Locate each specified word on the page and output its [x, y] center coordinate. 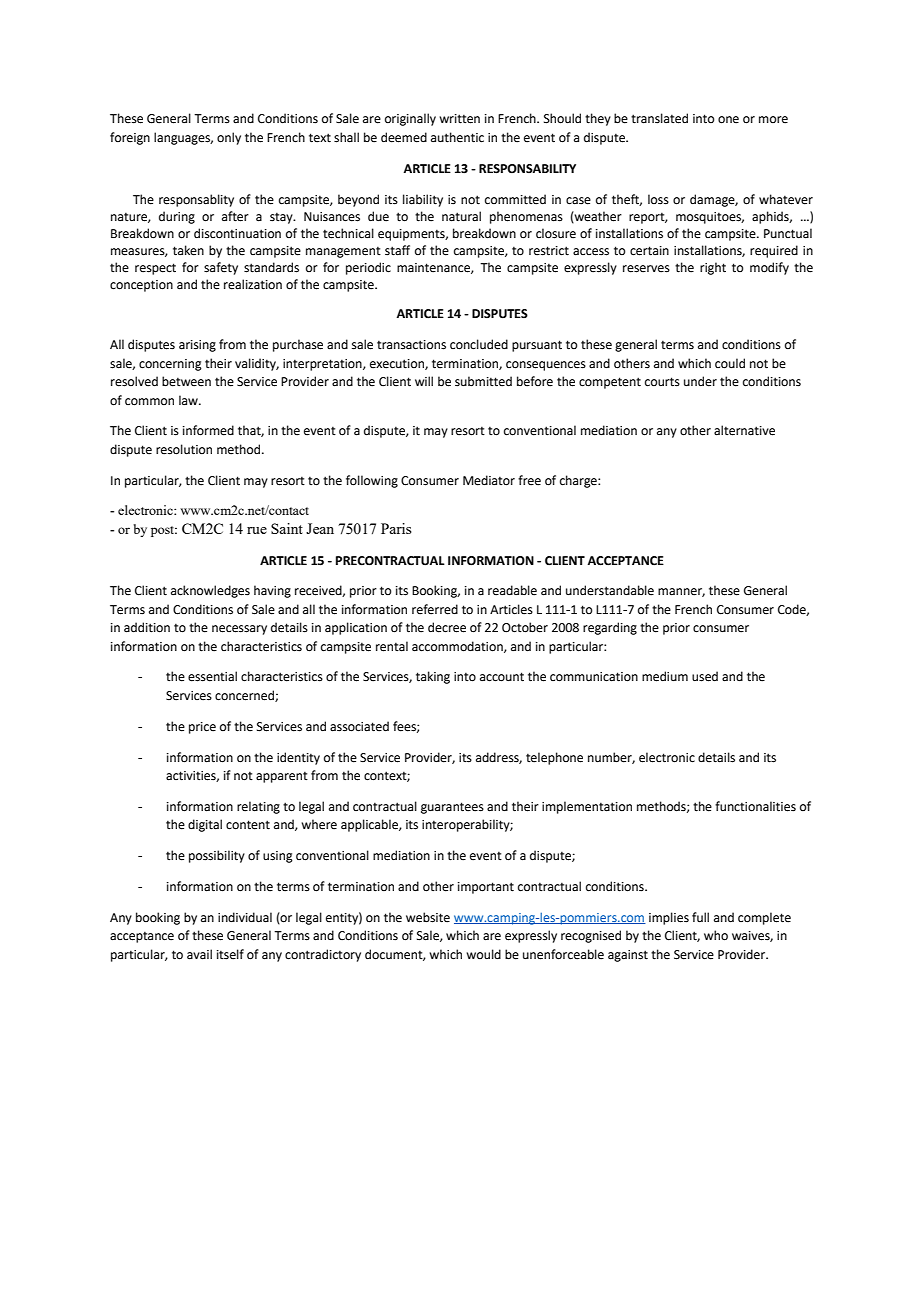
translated [659, 118]
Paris [396, 528]
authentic [457, 137]
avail [199, 954]
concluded [479, 344]
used [705, 676]
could [730, 363]
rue [257, 530]
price [202, 728]
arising [197, 346]
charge [579, 481]
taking [433, 677]
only [229, 138]
